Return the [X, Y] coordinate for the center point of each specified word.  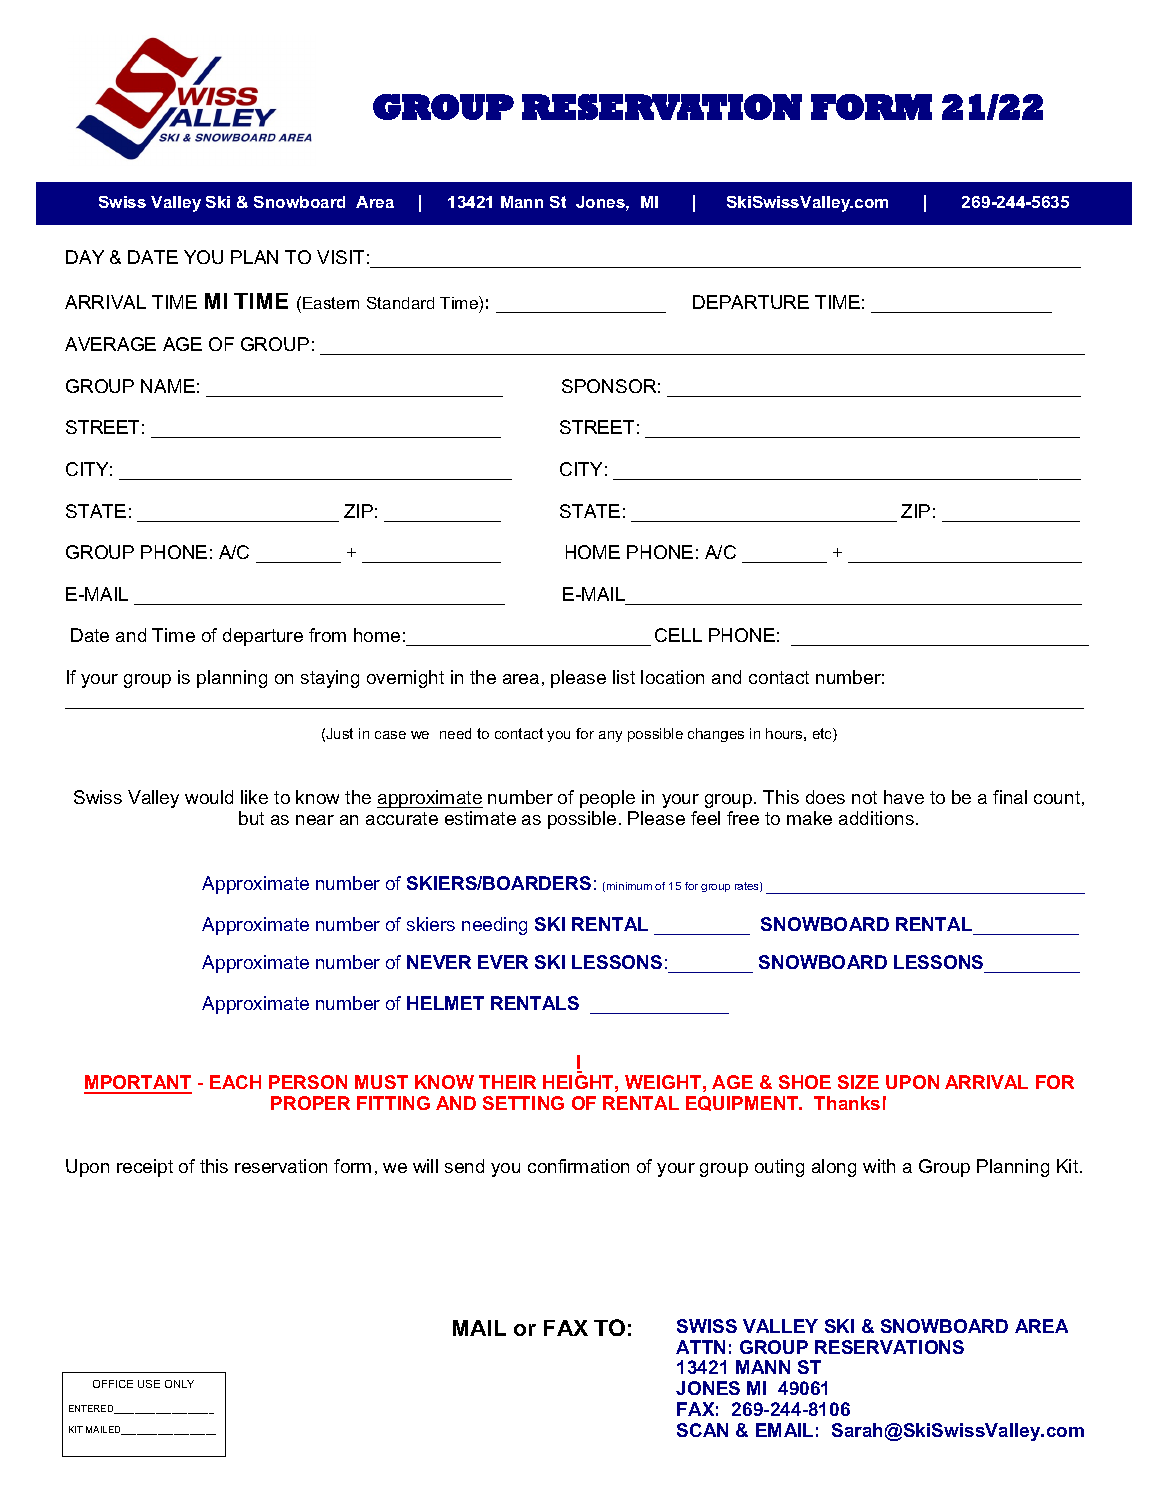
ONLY [179, 1384]
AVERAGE [110, 344]
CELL [678, 635]
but [251, 818]
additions [878, 818]
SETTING [523, 1103]
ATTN [700, 1347]
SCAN [702, 1430]
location [672, 677]
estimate [480, 818]
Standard [400, 303]
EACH [235, 1082]
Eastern [331, 303]
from [327, 635]
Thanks [847, 1103]
